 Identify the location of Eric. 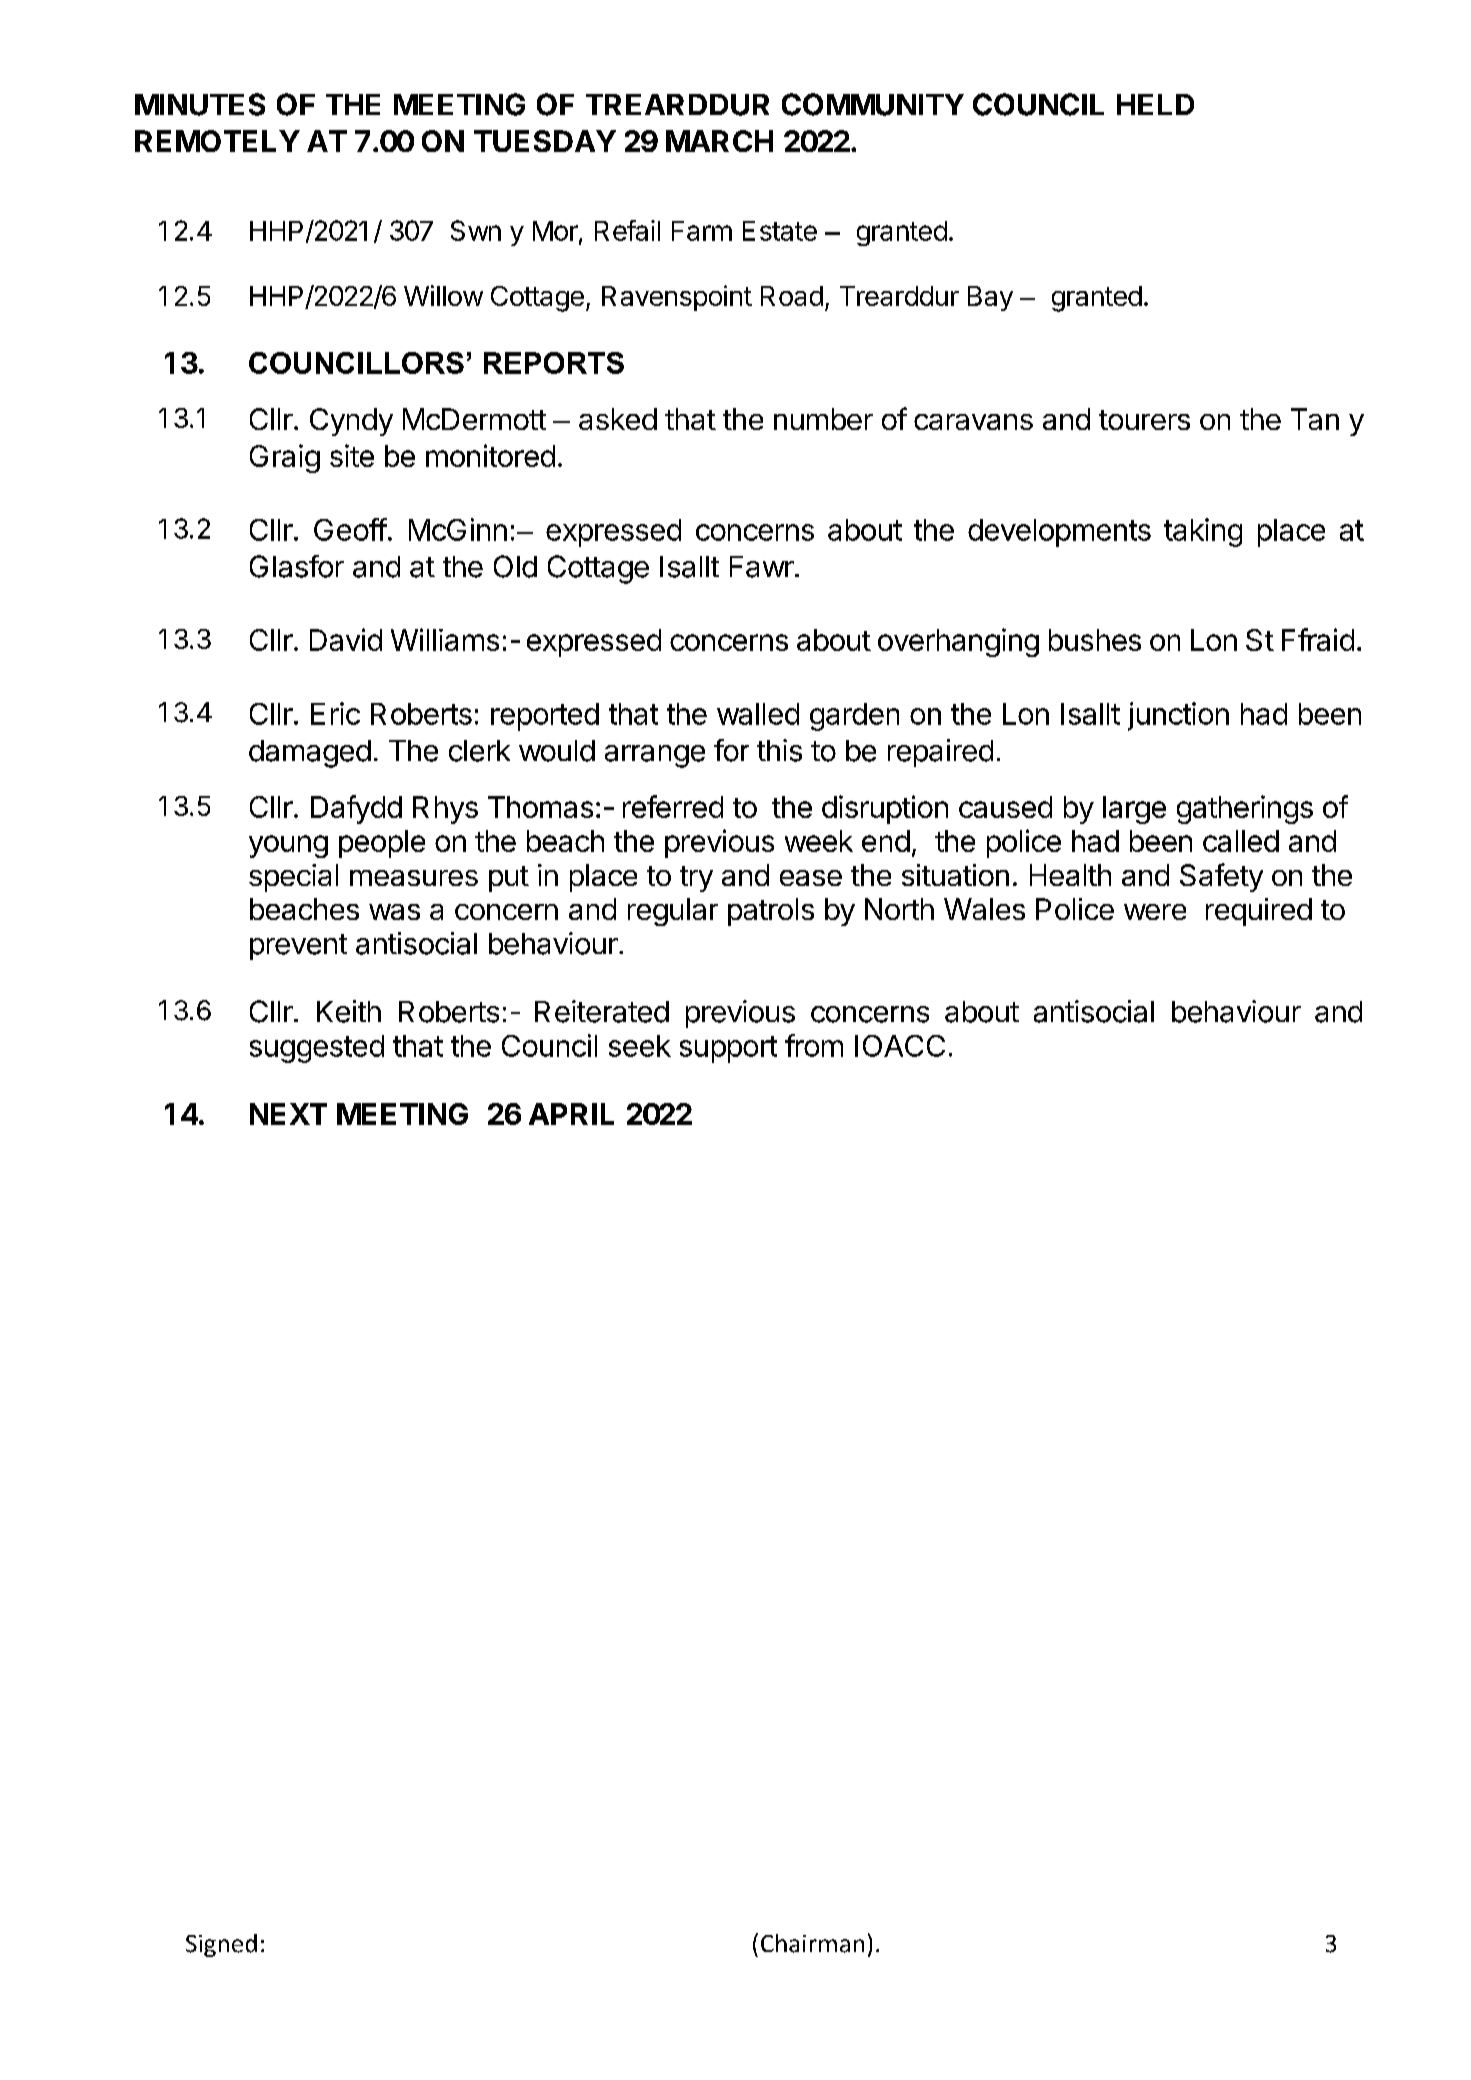
(335, 713).
